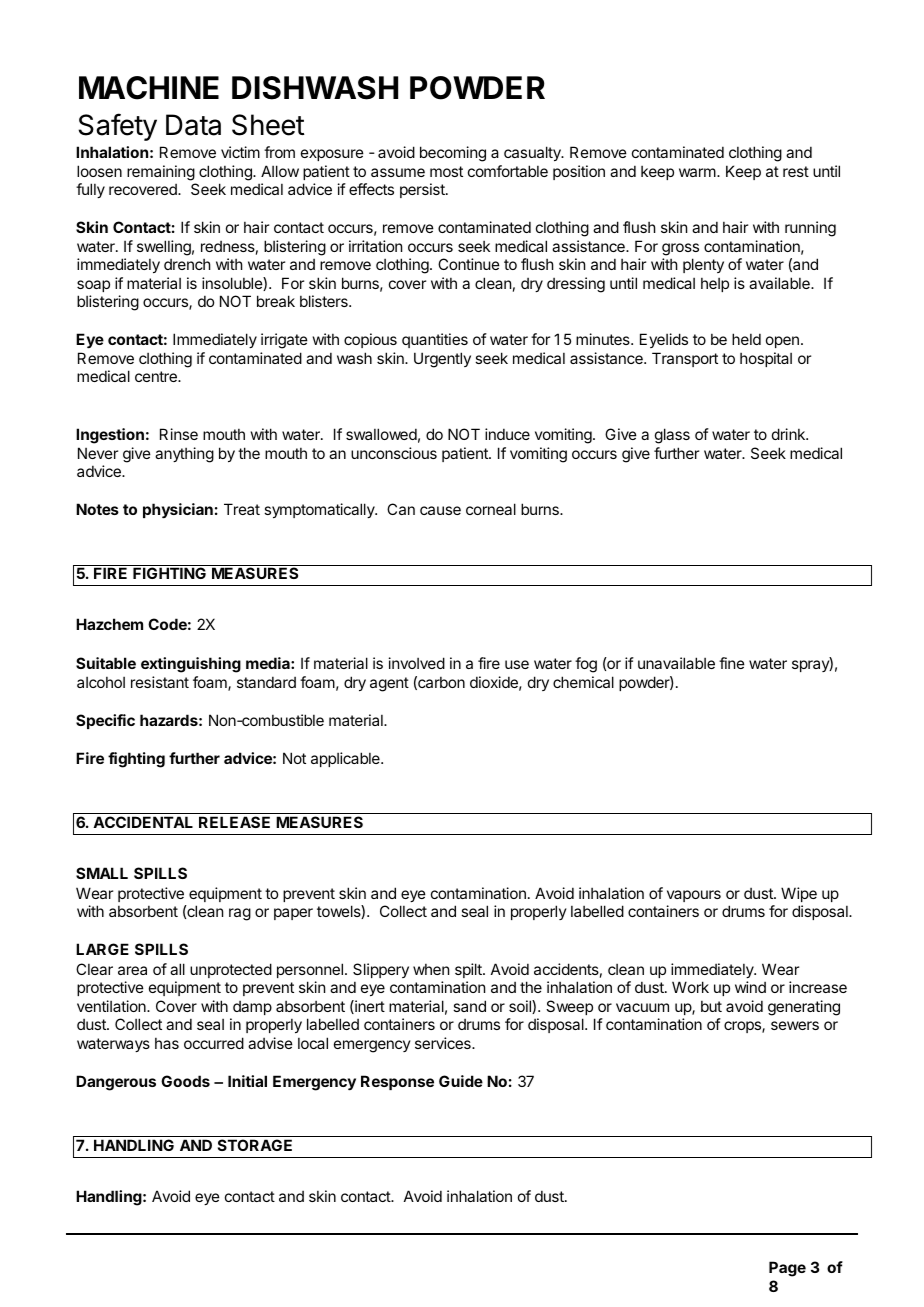  I want to click on Urgently, so click(442, 360).
